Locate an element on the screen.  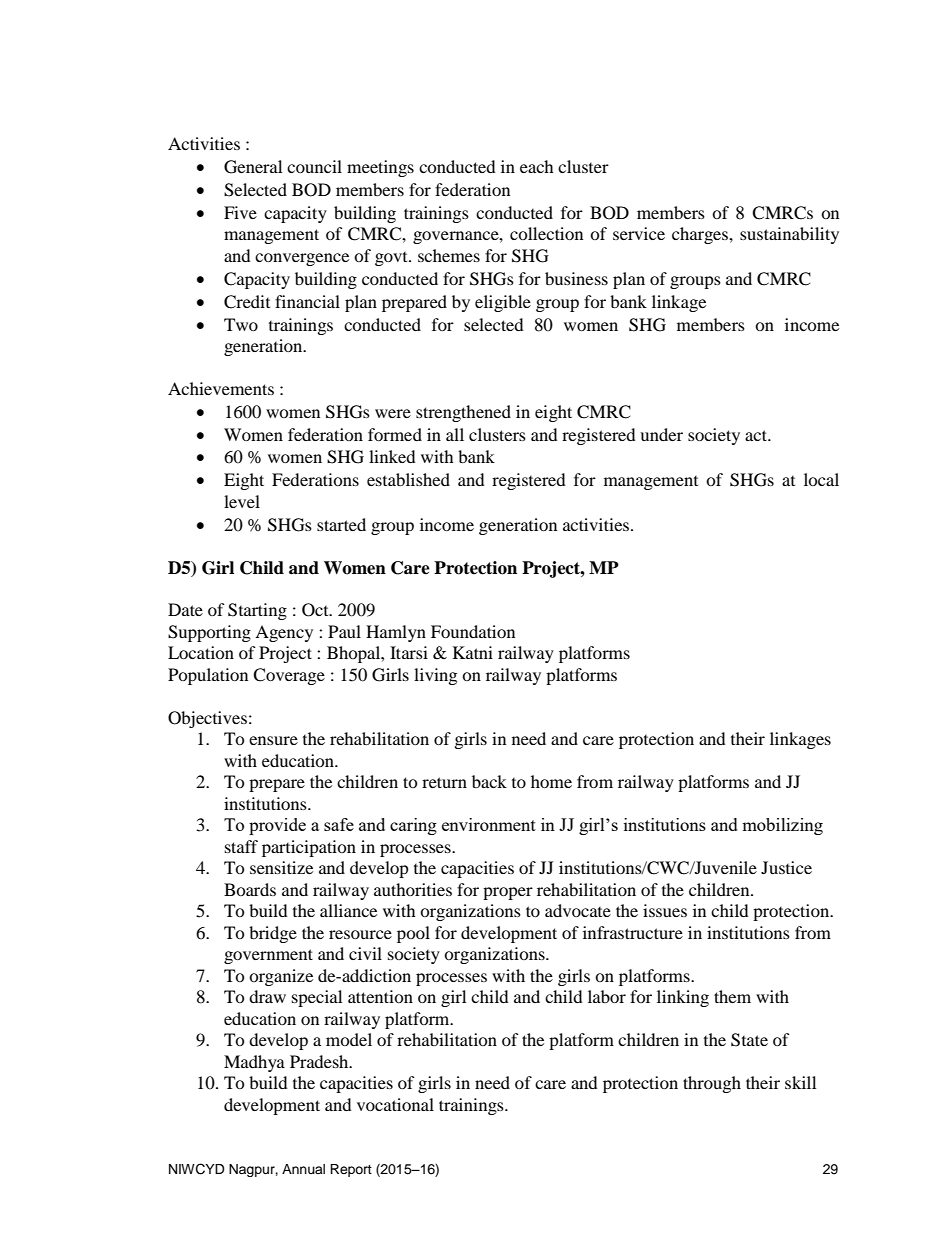
Five is located at coordinates (240, 212).
